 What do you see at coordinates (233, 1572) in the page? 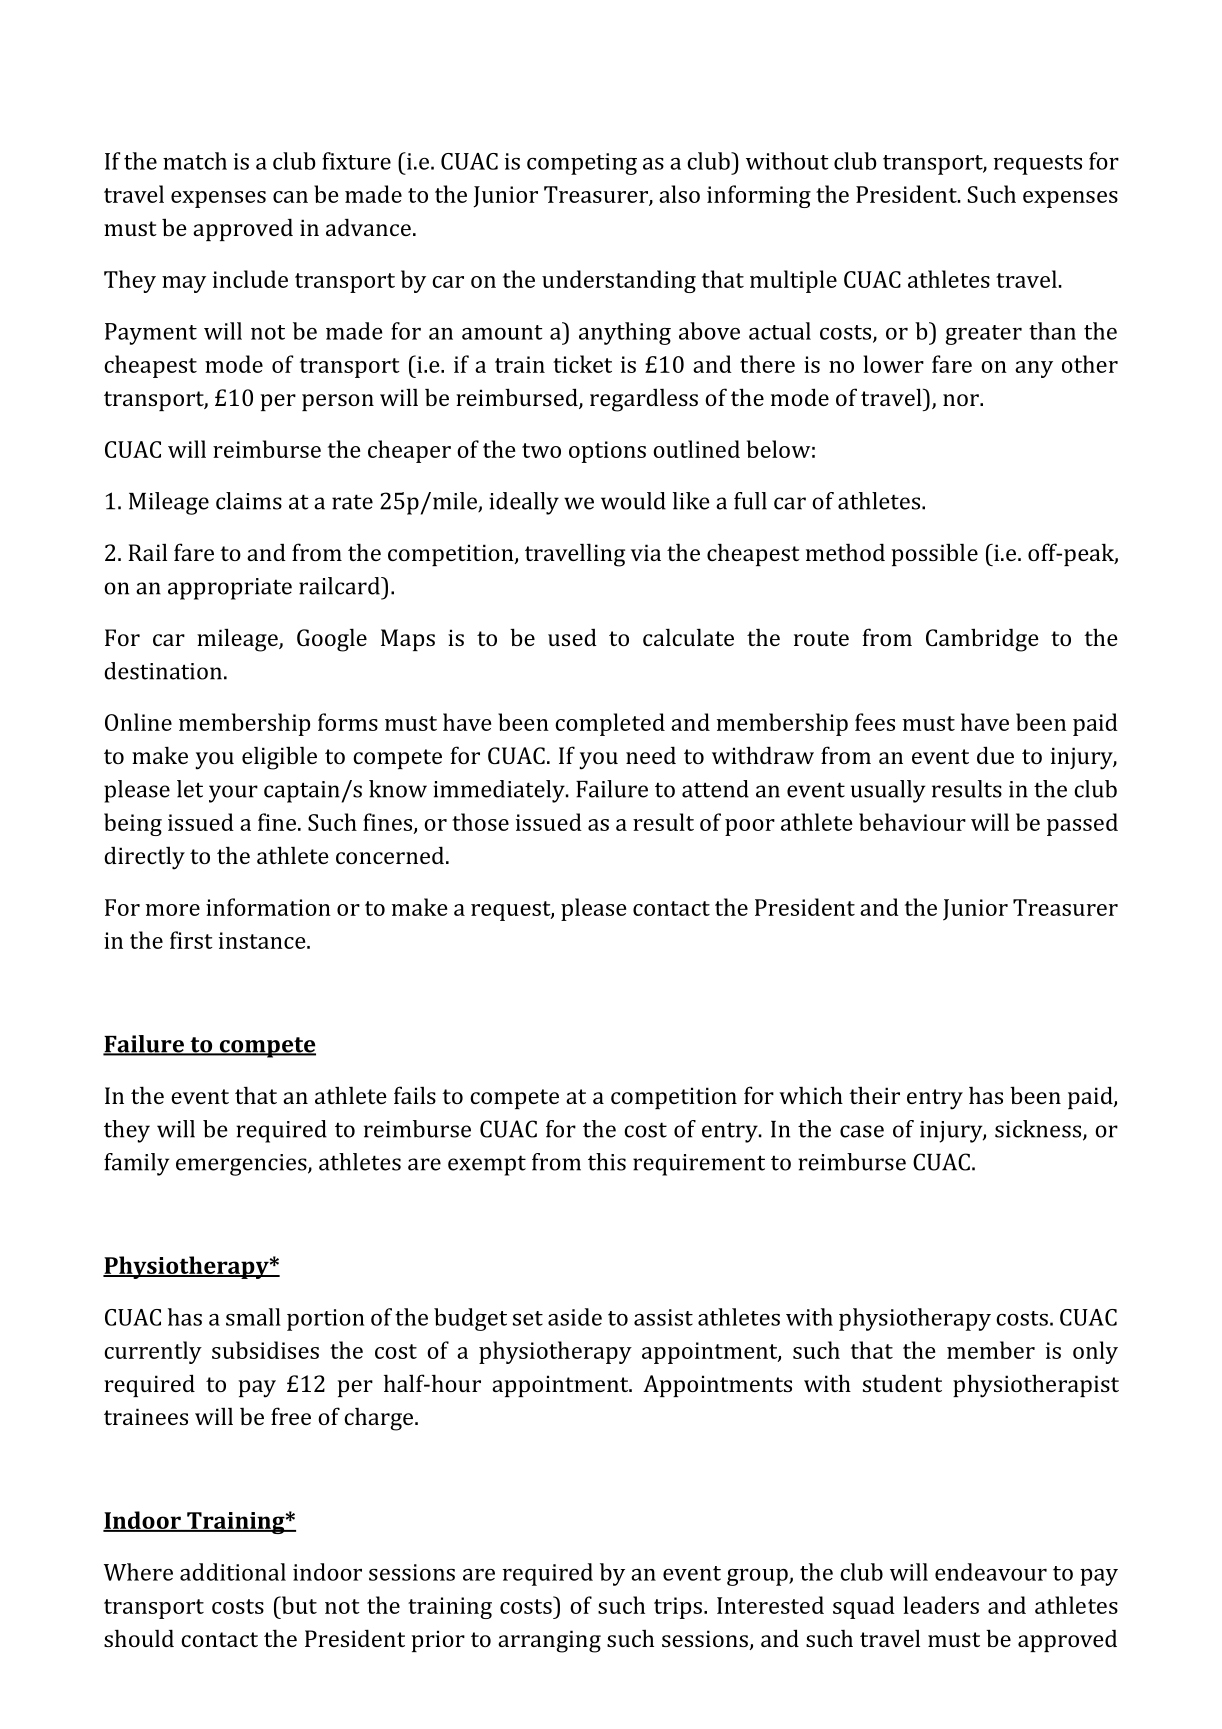
I see `additional` at bounding box center [233, 1572].
